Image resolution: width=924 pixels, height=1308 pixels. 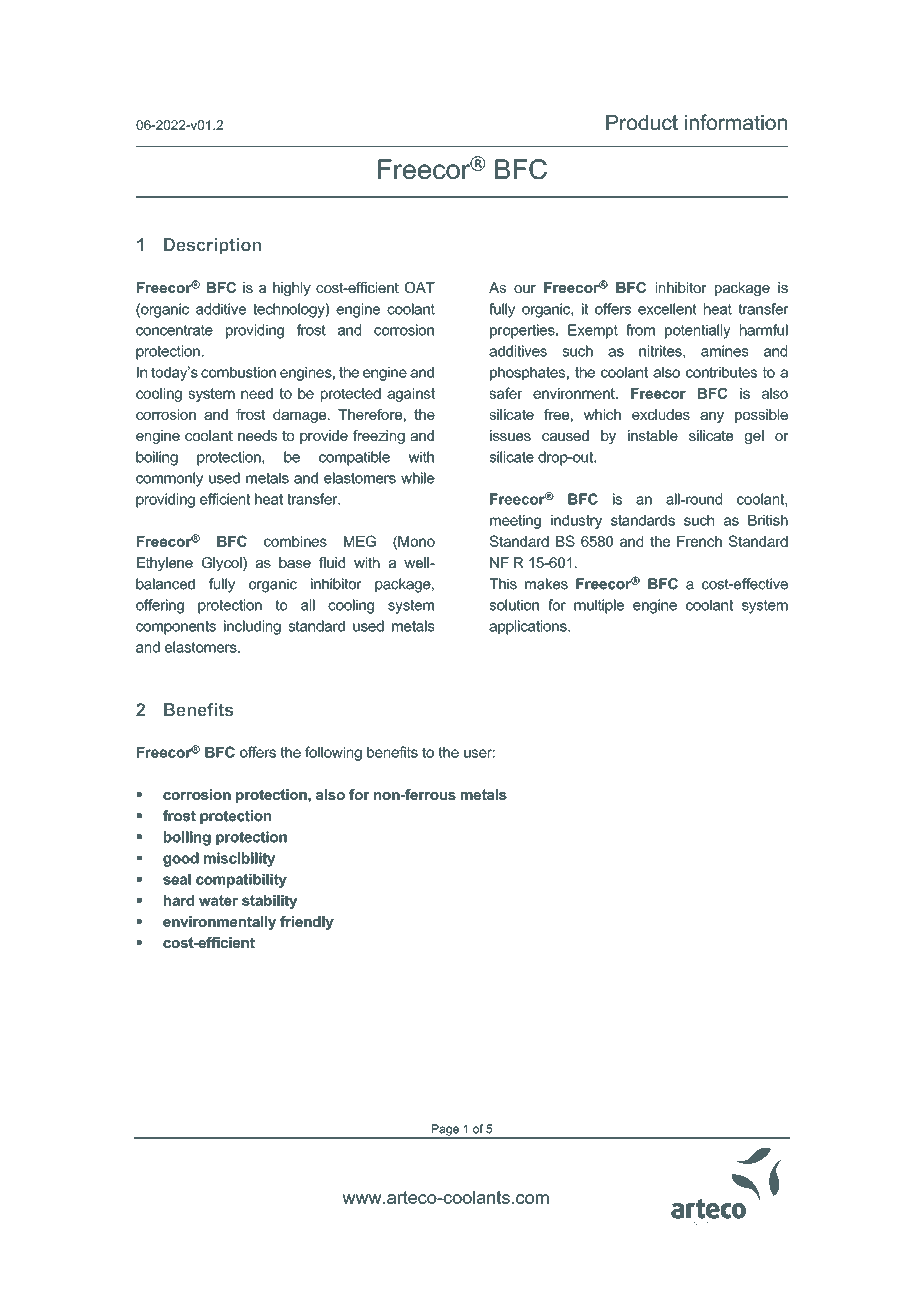 I want to click on commonly, so click(x=169, y=479).
